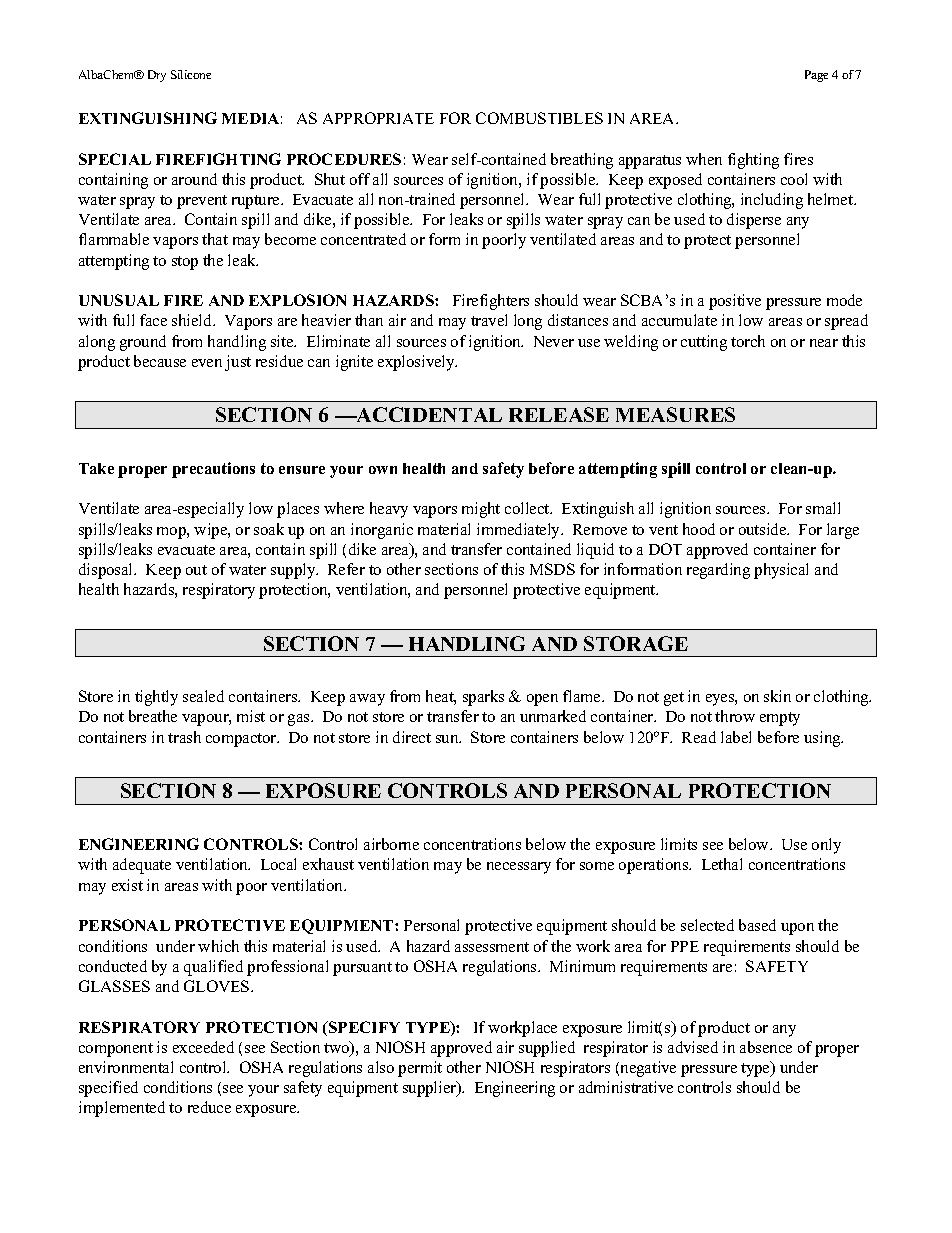 The image size is (952, 1233). Describe the element at coordinates (777, 696) in the screenshot. I see `skin` at that location.
